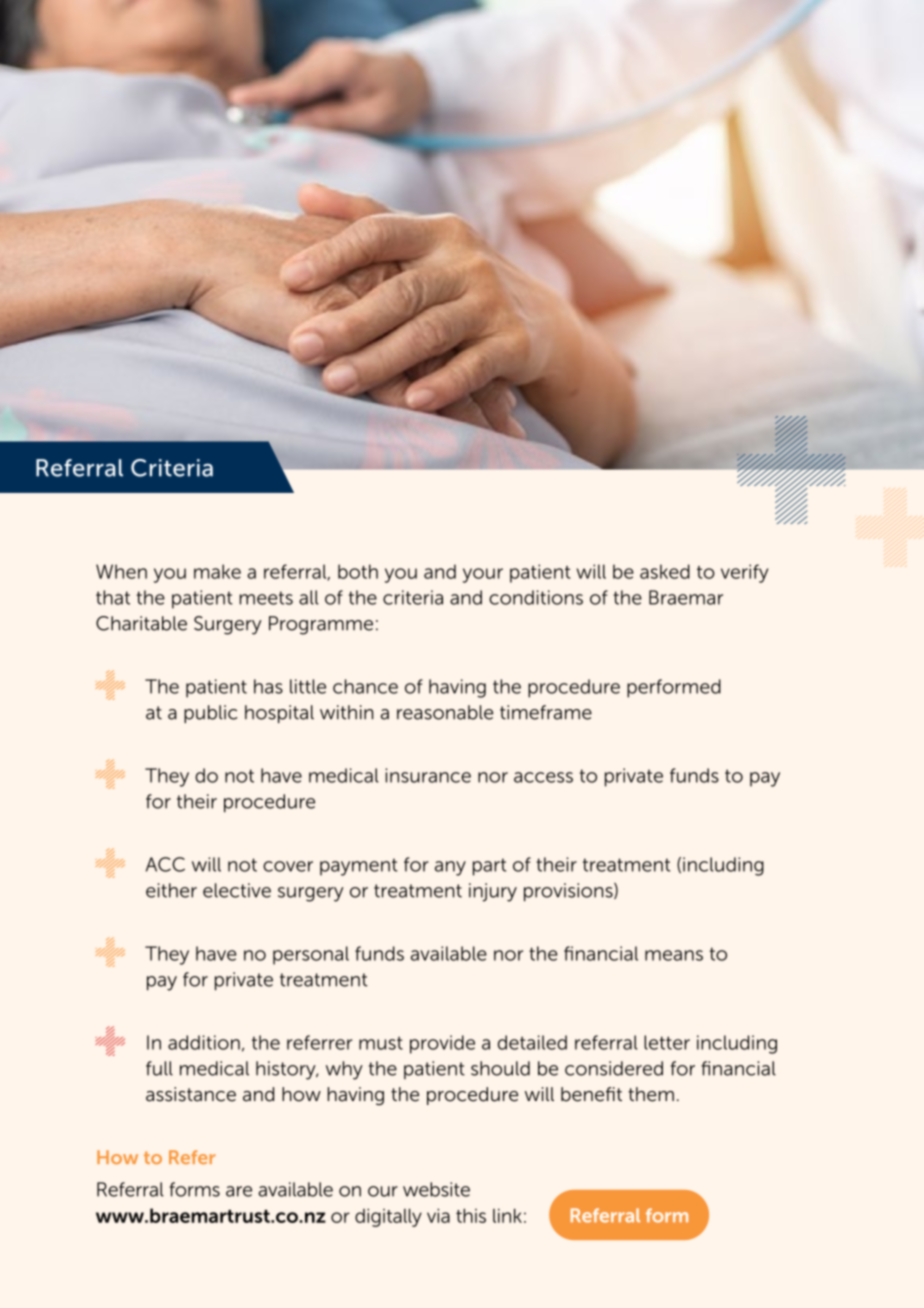  I want to click on provide, so click(442, 1044).
